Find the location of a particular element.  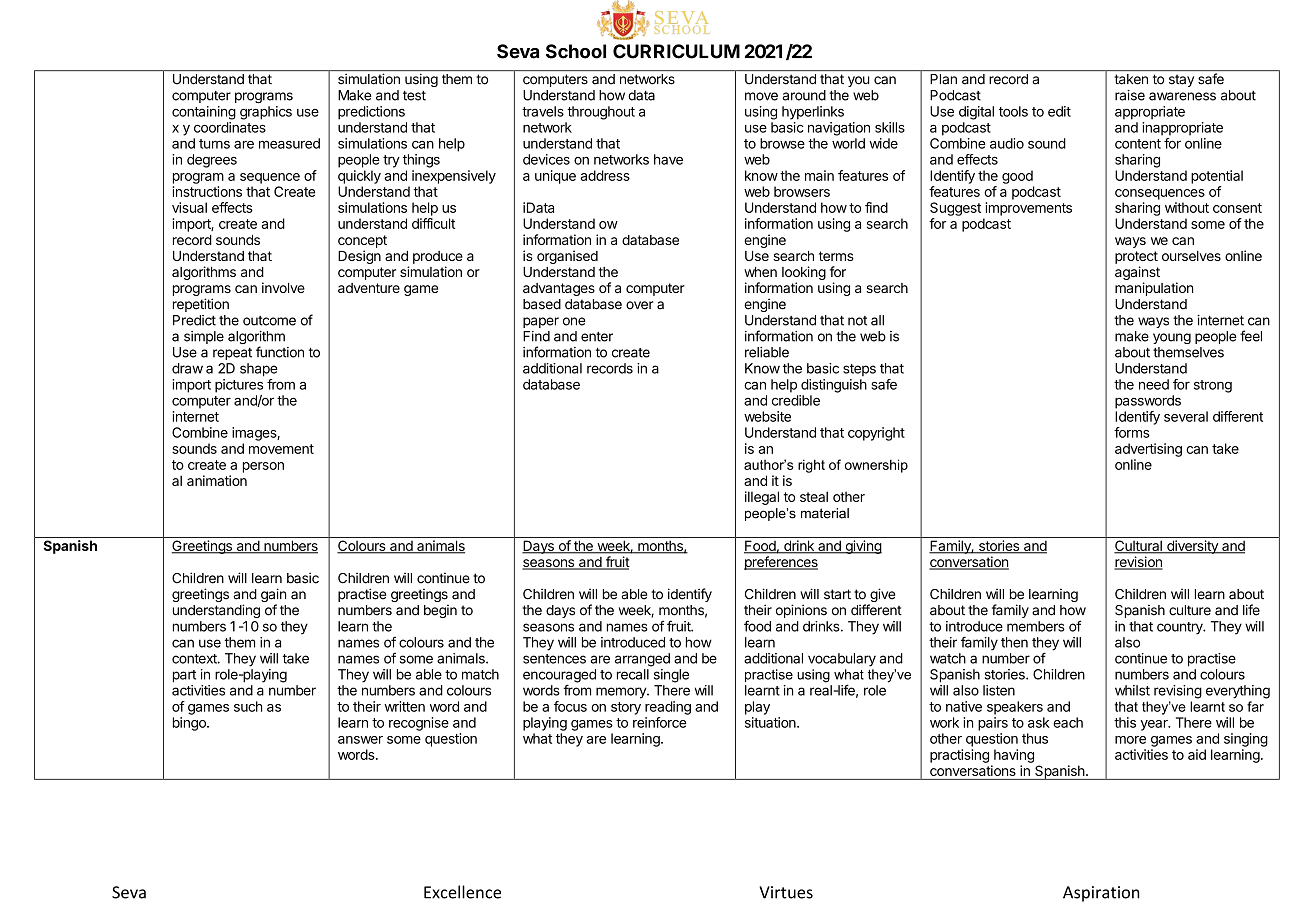

Excellence is located at coordinates (462, 892).
